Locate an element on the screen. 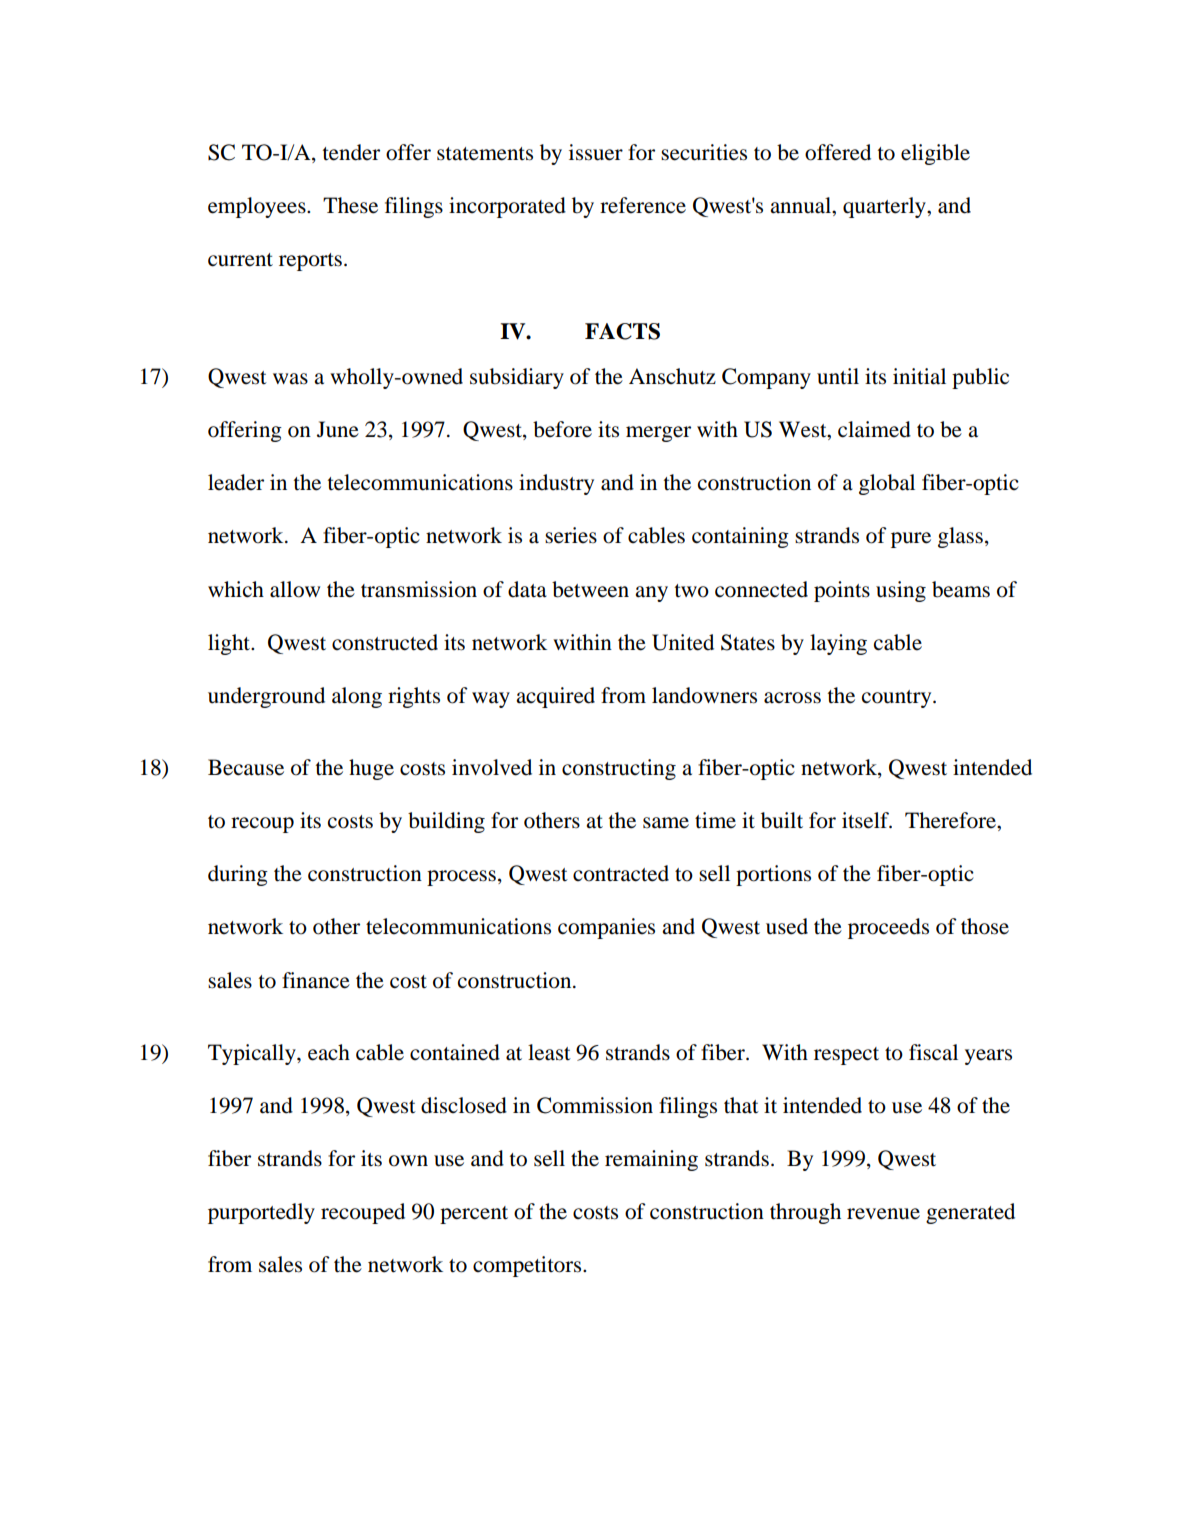 The height and width of the screenshot is (1524, 1177). along is located at coordinates (357, 697).
